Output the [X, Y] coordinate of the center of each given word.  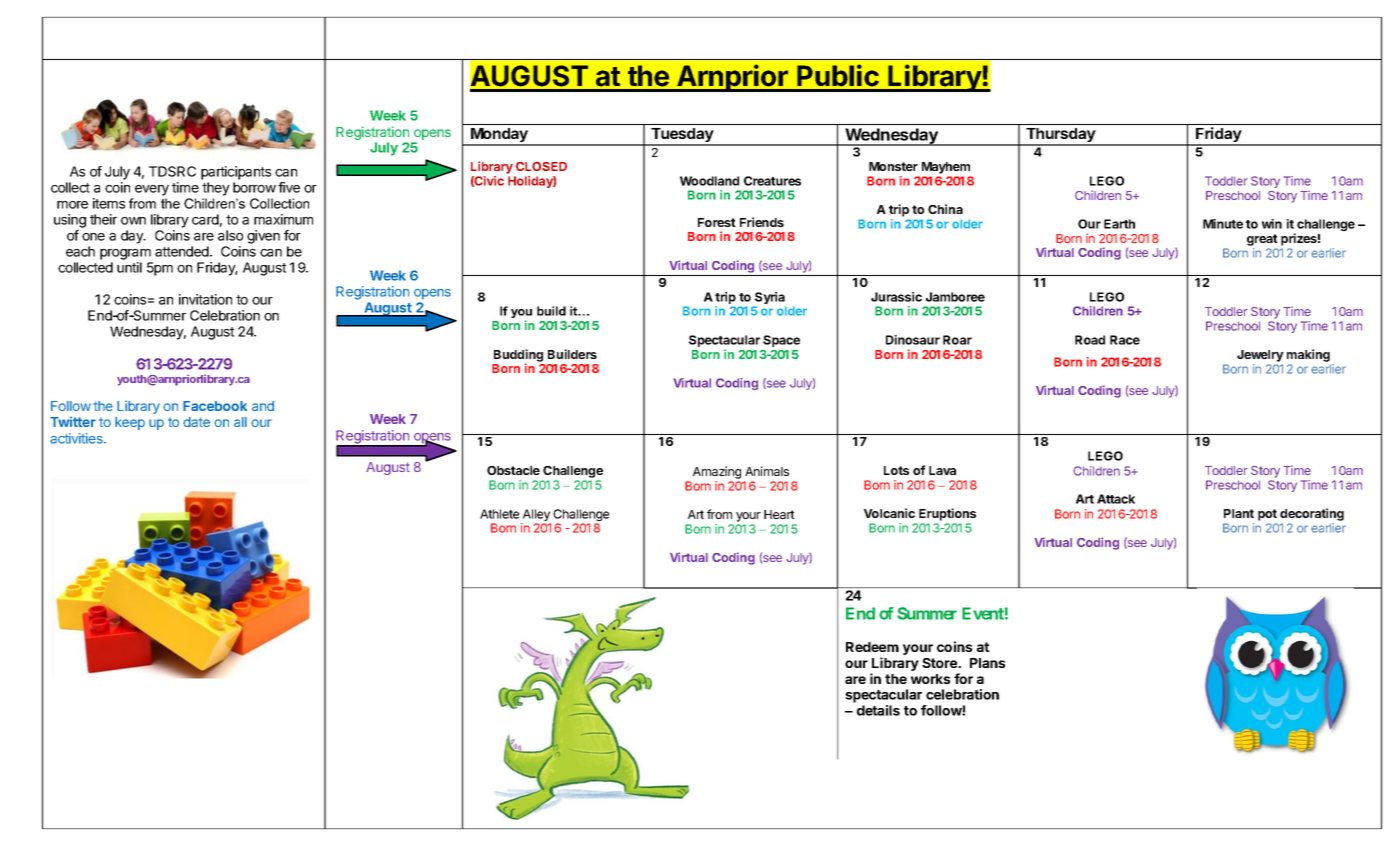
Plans [987, 663]
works [930, 679]
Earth [1119, 224]
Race [1125, 340]
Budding [518, 356]
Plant [1239, 513]
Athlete [499, 514]
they [216, 189]
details [878, 710]
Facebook [215, 406]
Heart [779, 514]
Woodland [709, 181]
